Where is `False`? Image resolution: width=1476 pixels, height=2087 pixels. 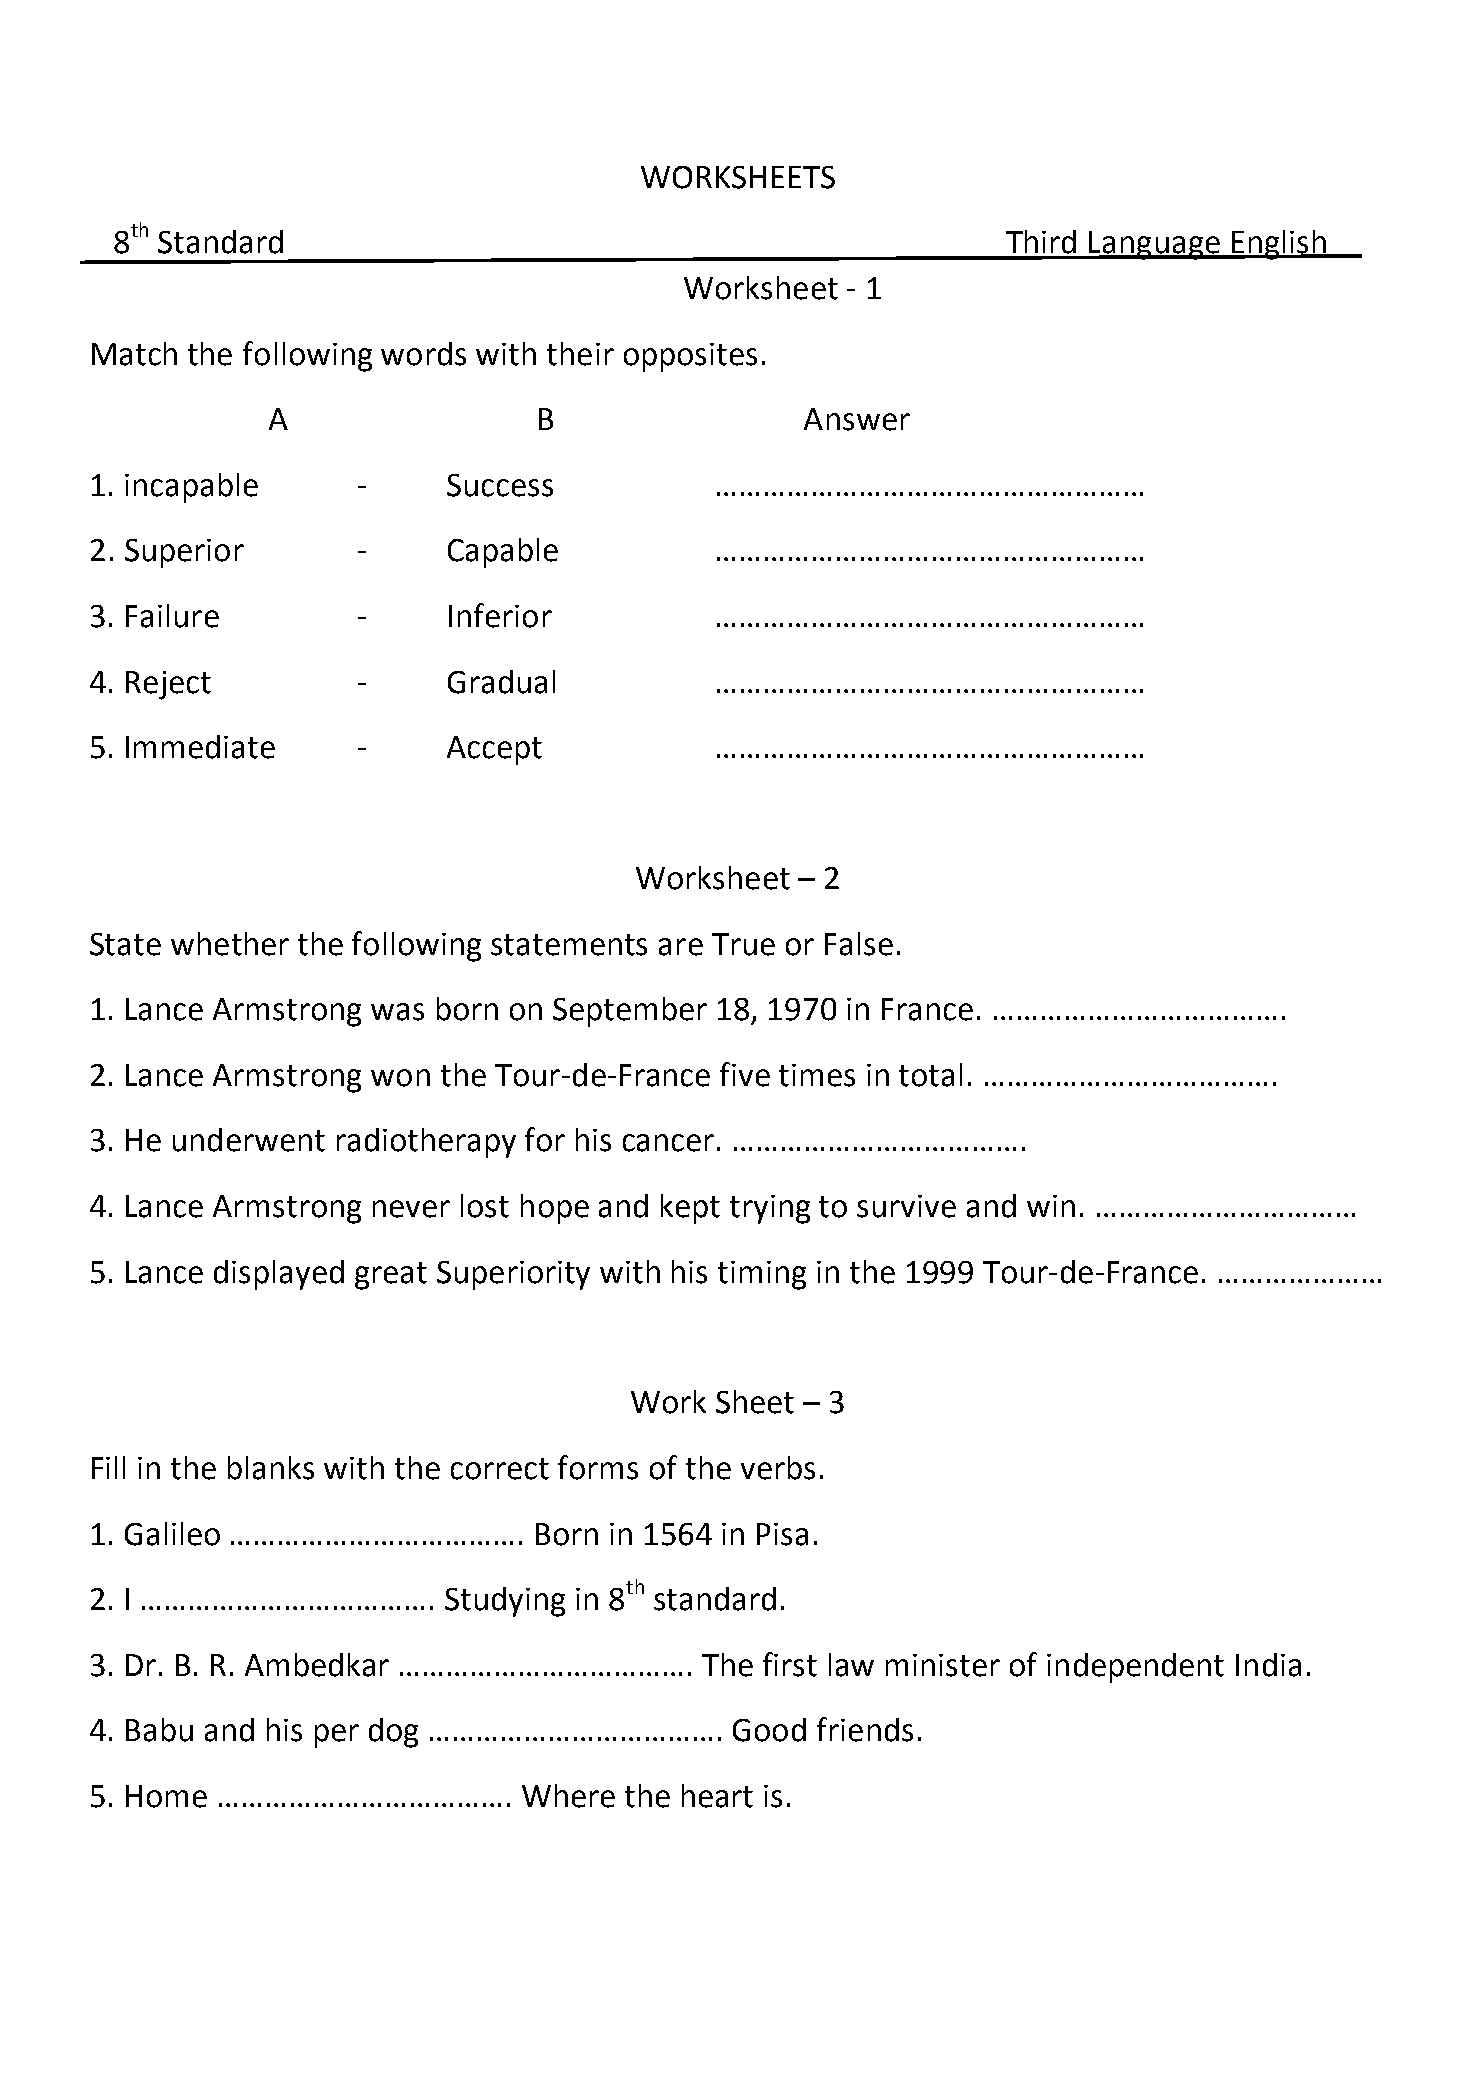 False is located at coordinates (859, 944).
